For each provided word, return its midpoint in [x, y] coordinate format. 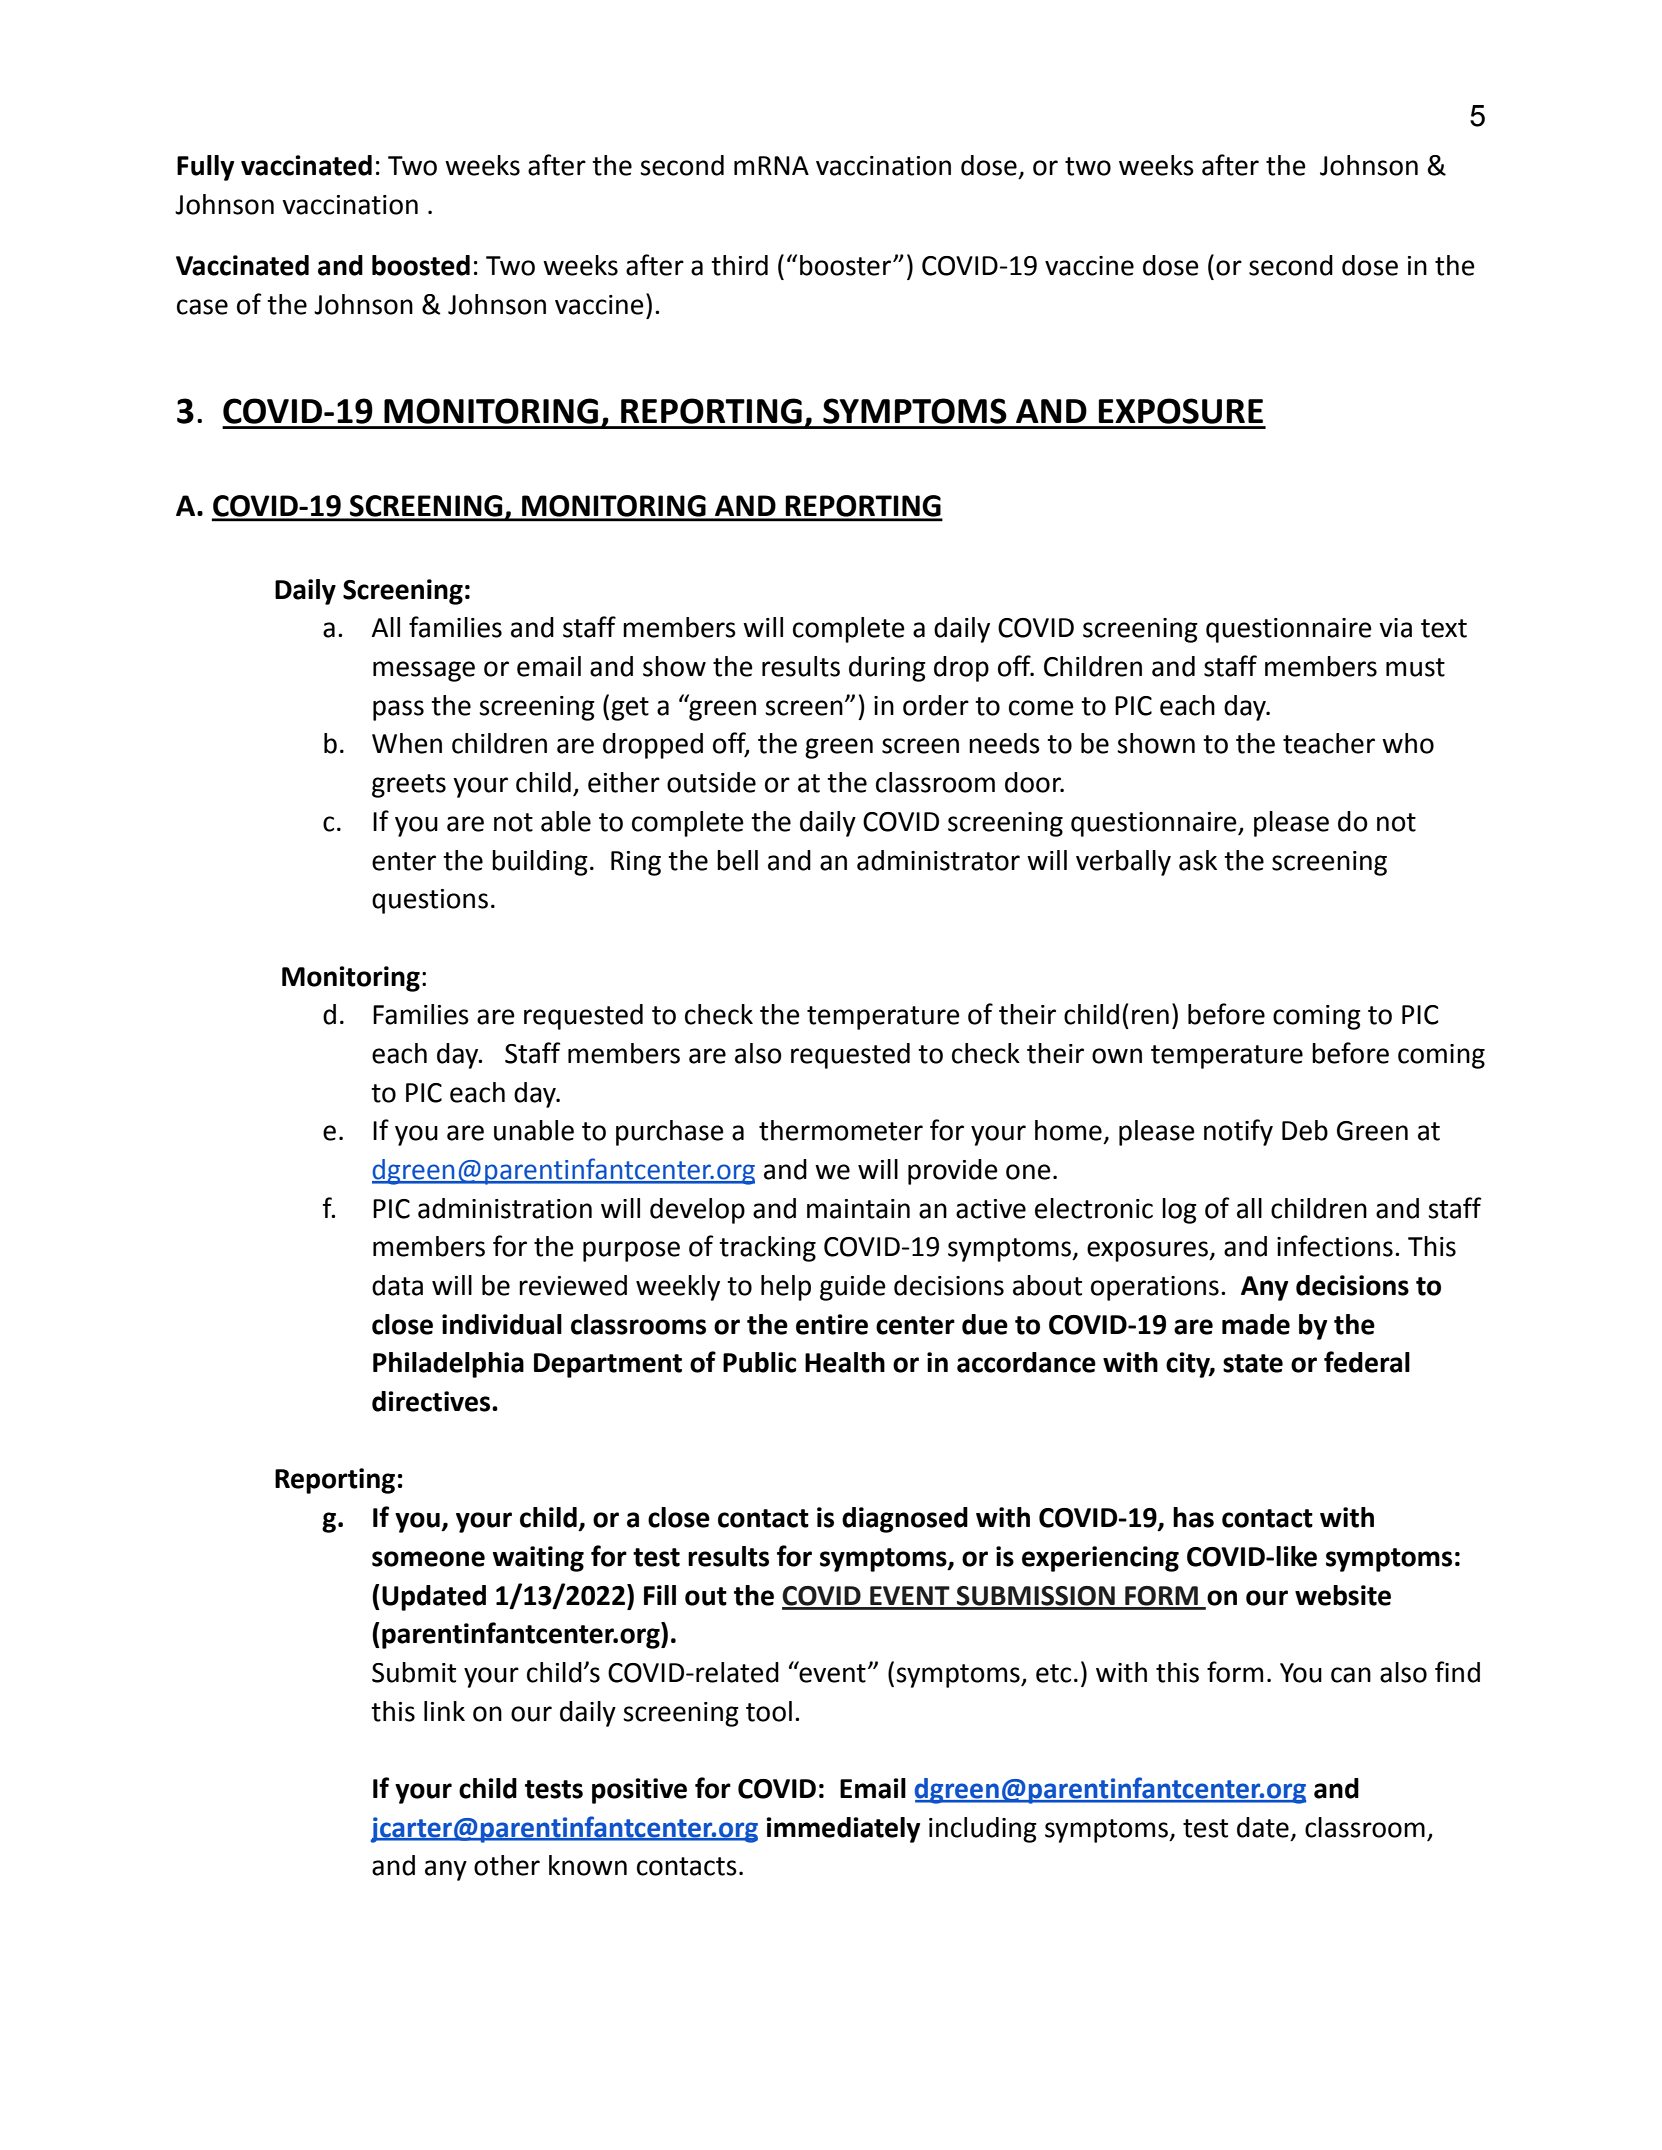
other [507, 1865]
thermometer [841, 1130]
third [739, 265]
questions [430, 901]
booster [847, 265]
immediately [843, 1830]
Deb [1305, 1130]
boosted [421, 265]
